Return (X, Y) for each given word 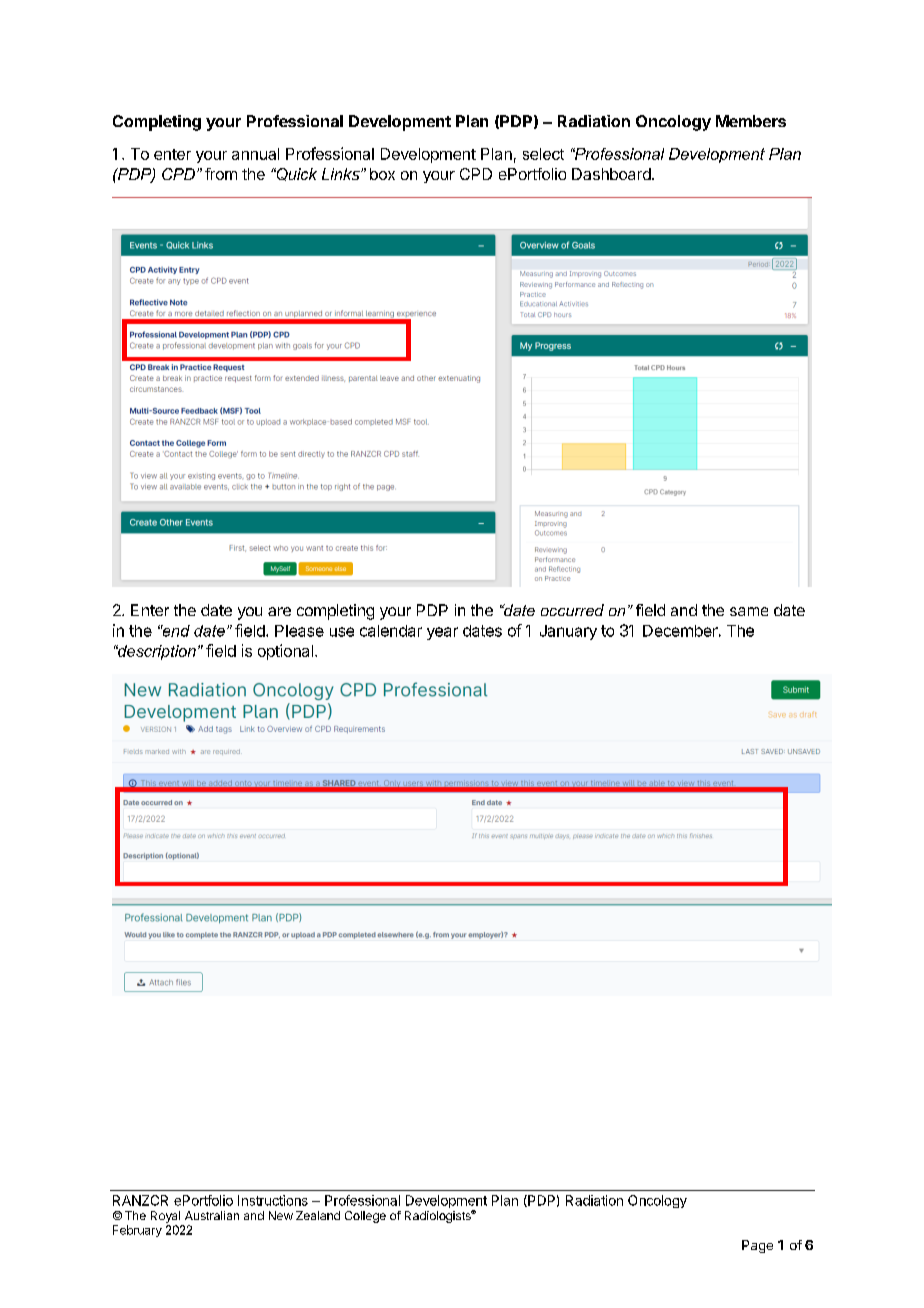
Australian (212, 1215)
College (365, 1217)
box (382, 174)
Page (757, 1246)
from (221, 174)
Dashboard (612, 174)
